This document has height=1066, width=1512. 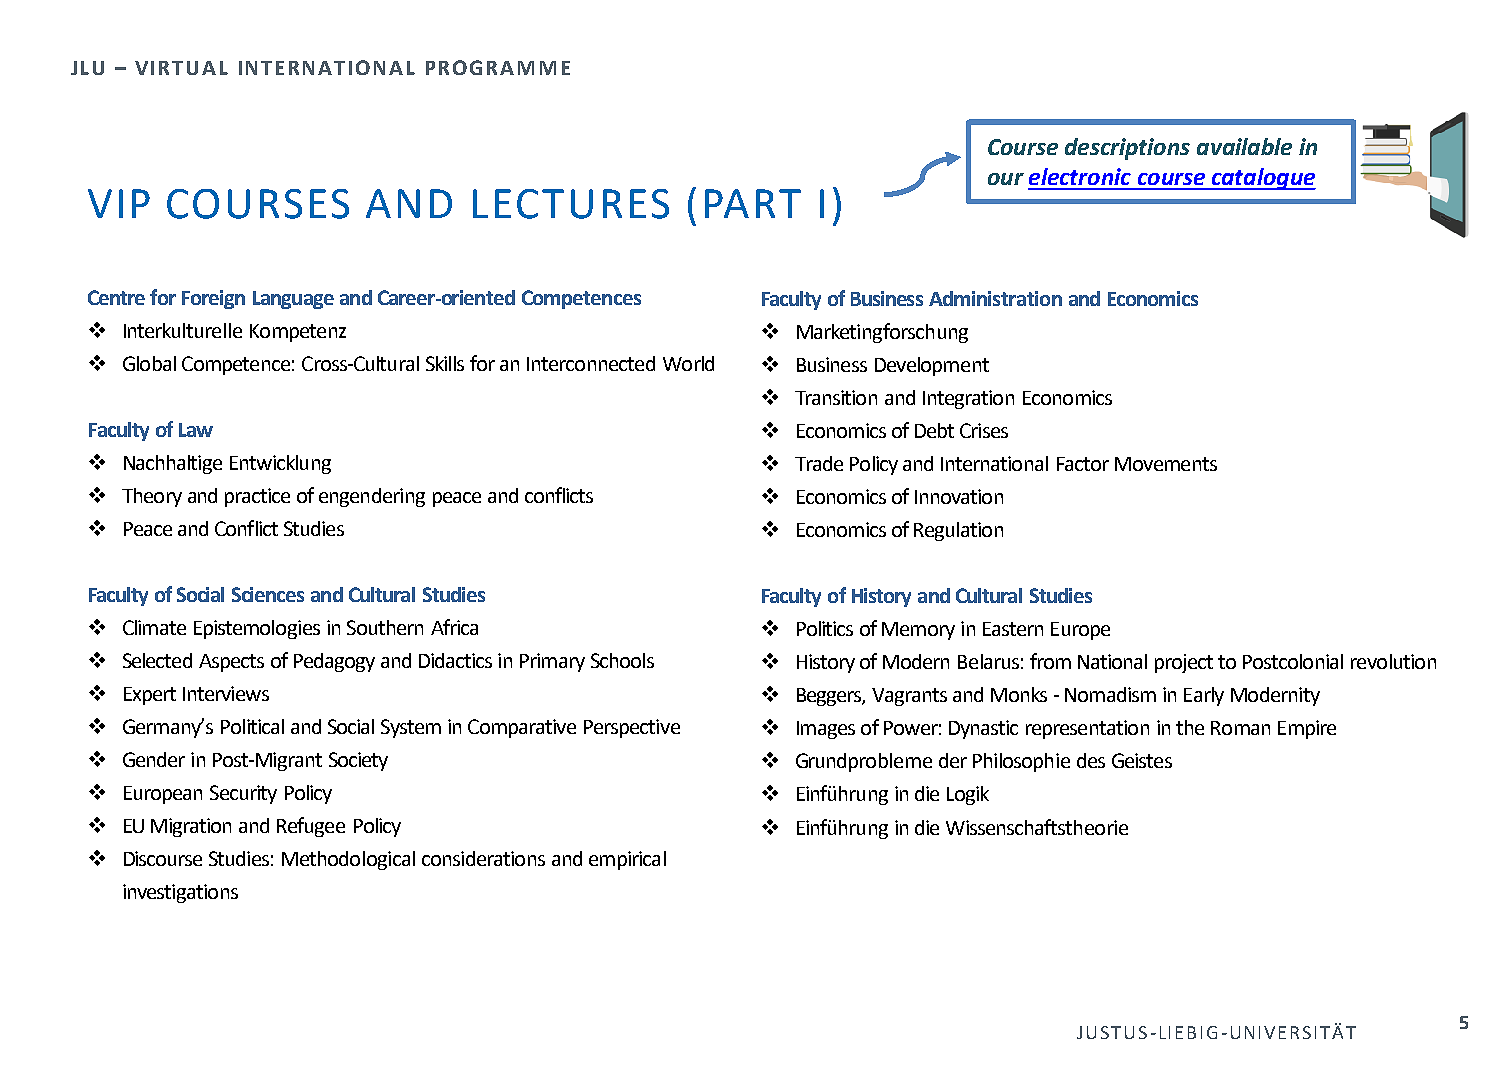 I want to click on Methodological, so click(x=348, y=860).
